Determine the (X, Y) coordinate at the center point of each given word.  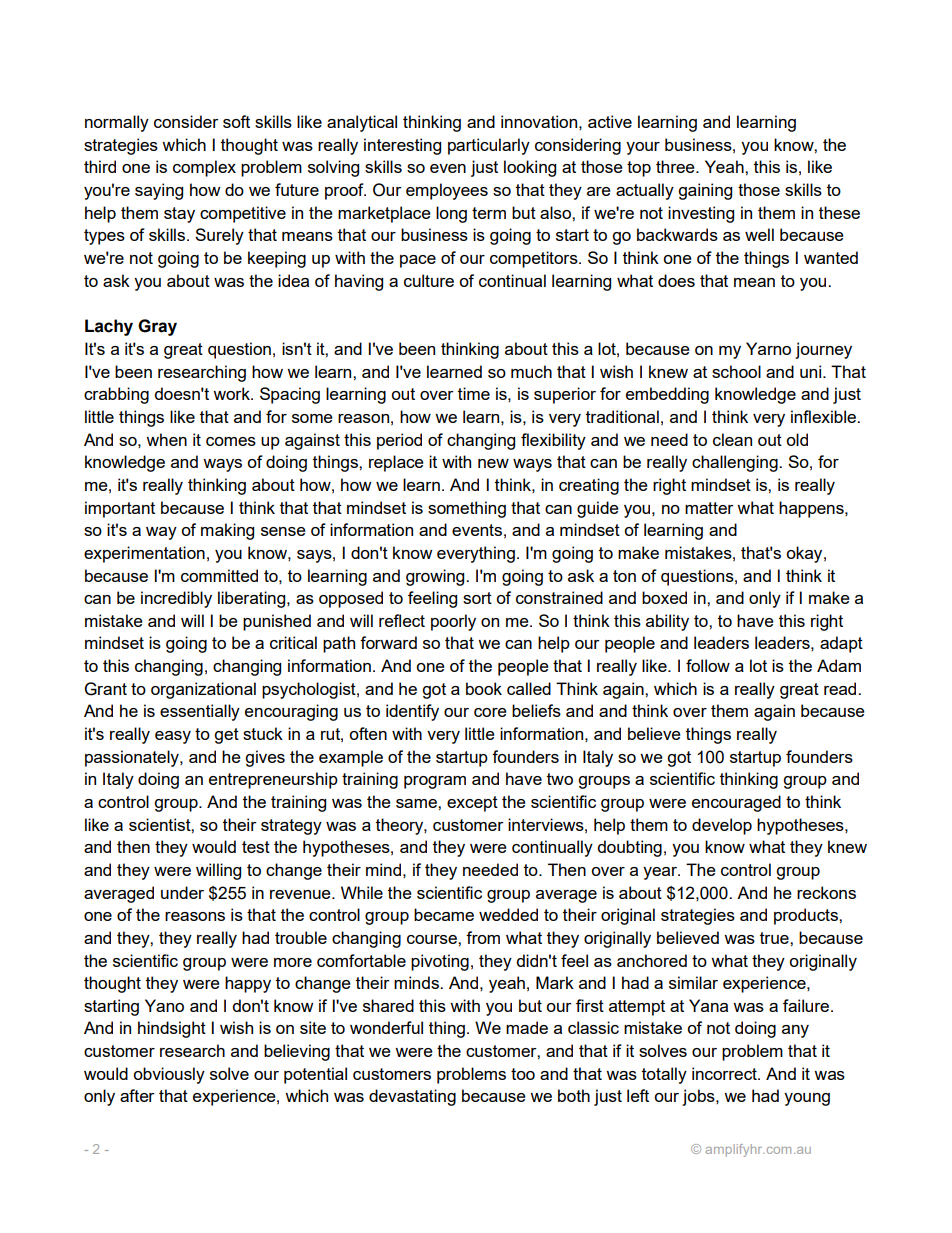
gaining (705, 191)
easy (173, 737)
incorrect (725, 1073)
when (166, 439)
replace (396, 463)
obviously (169, 1075)
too (523, 1074)
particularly (489, 146)
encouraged (736, 803)
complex (204, 168)
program (435, 782)
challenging (736, 463)
